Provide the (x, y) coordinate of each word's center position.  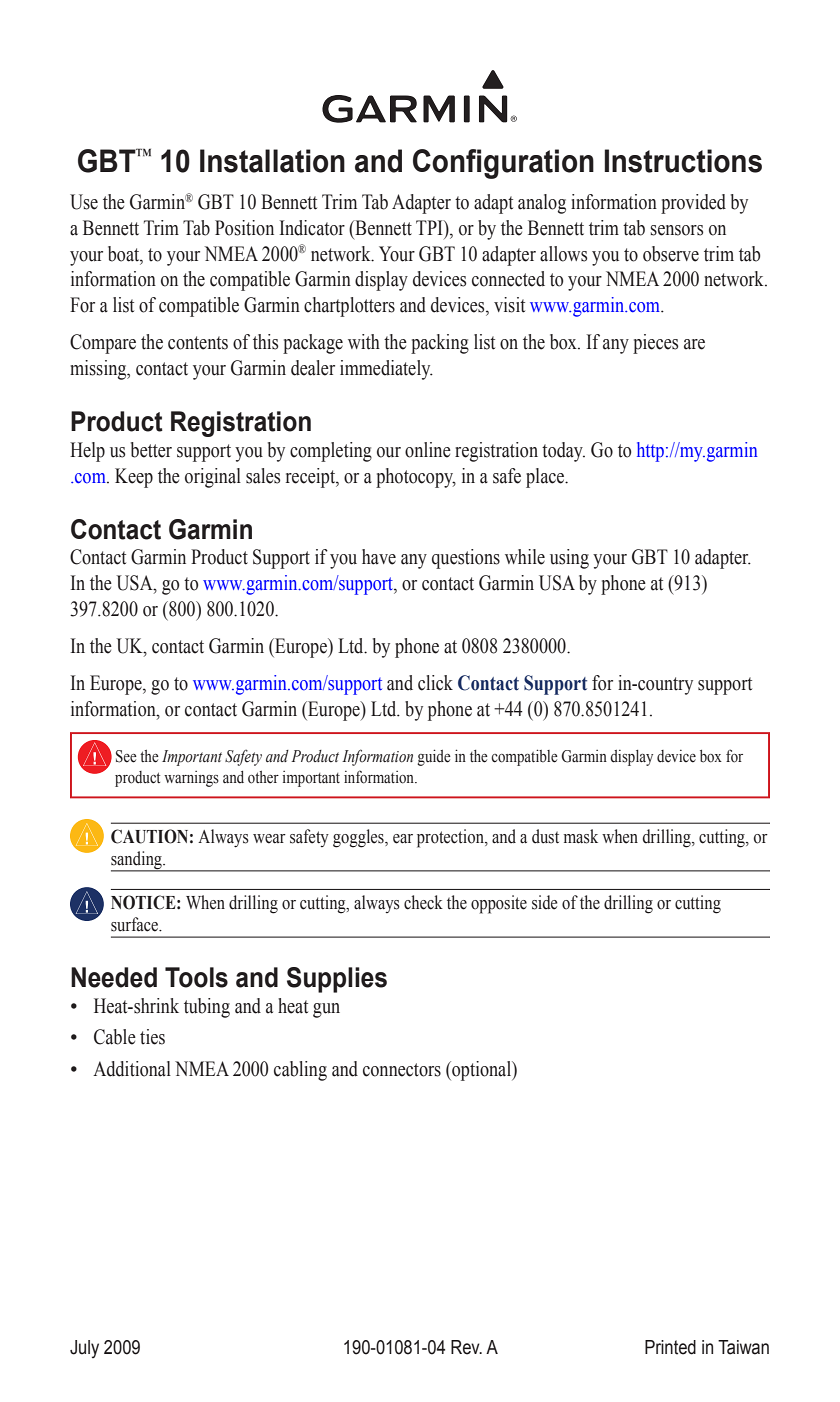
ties (152, 1037)
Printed (670, 1347)
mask (581, 836)
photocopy (416, 478)
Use (84, 202)
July (84, 1349)
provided (693, 204)
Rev (466, 1347)
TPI (430, 227)
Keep (134, 478)
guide (434, 757)
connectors (402, 1070)
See (126, 756)
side (545, 902)
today (563, 452)
